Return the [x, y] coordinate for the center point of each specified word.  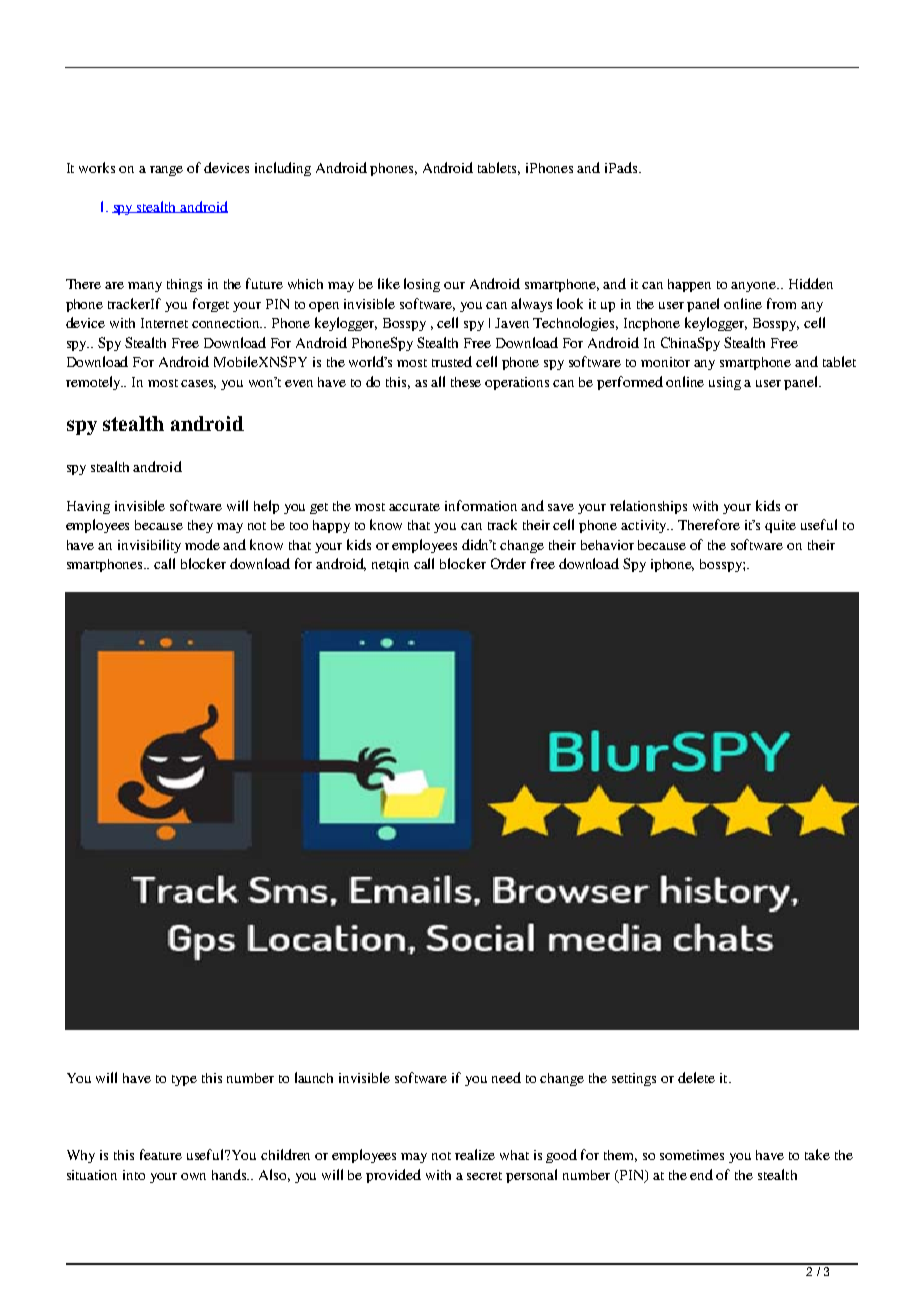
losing [422, 285]
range [166, 171]
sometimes [692, 1155]
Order [508, 563]
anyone [754, 287]
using [725, 383]
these [466, 382]
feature [161, 1154]
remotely [94, 383]
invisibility [149, 546]
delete [696, 1077]
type [184, 1080]
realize [475, 1154]
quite [780, 526]
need [506, 1077]
